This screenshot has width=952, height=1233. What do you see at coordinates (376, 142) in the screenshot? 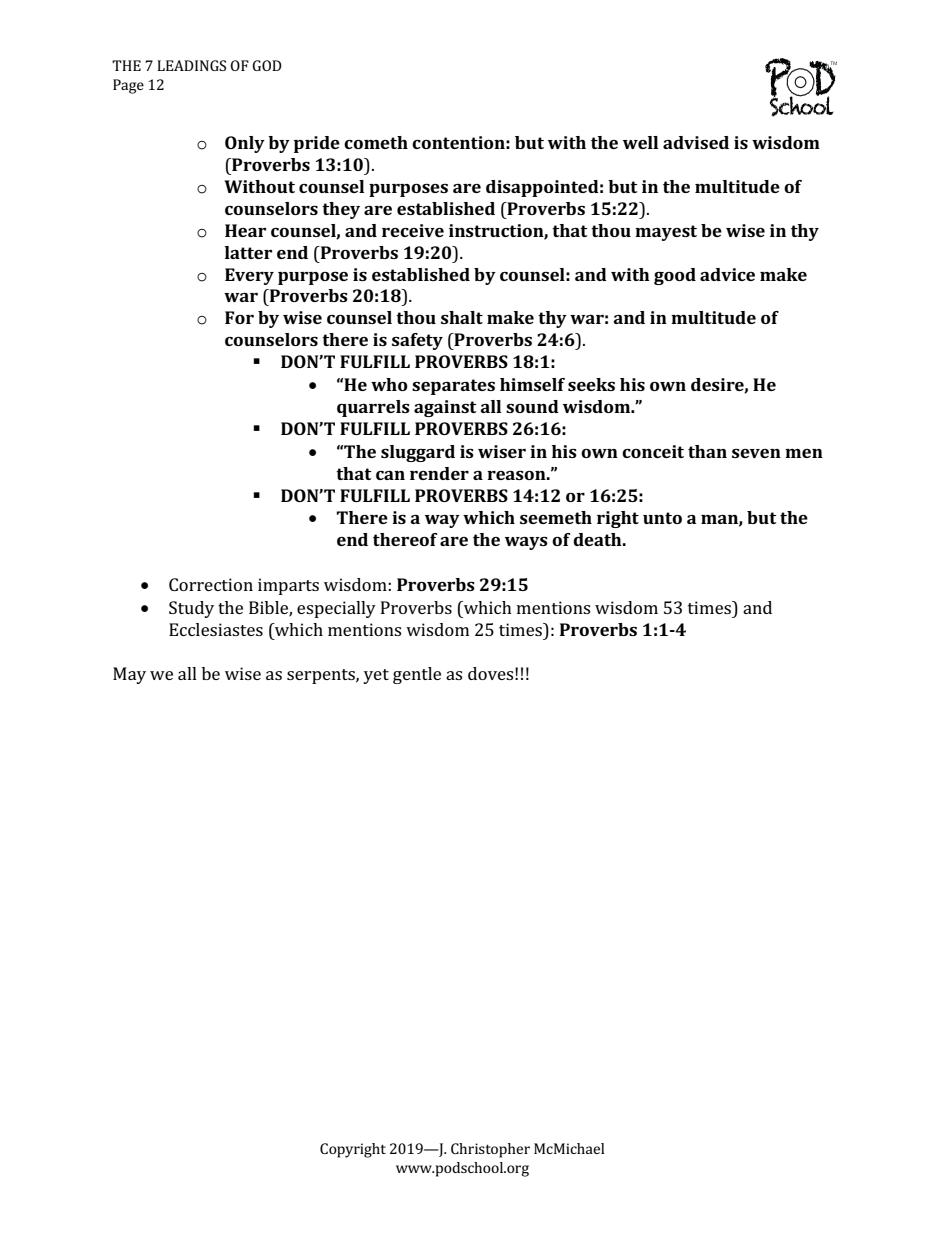
I see `cometh` at bounding box center [376, 142].
